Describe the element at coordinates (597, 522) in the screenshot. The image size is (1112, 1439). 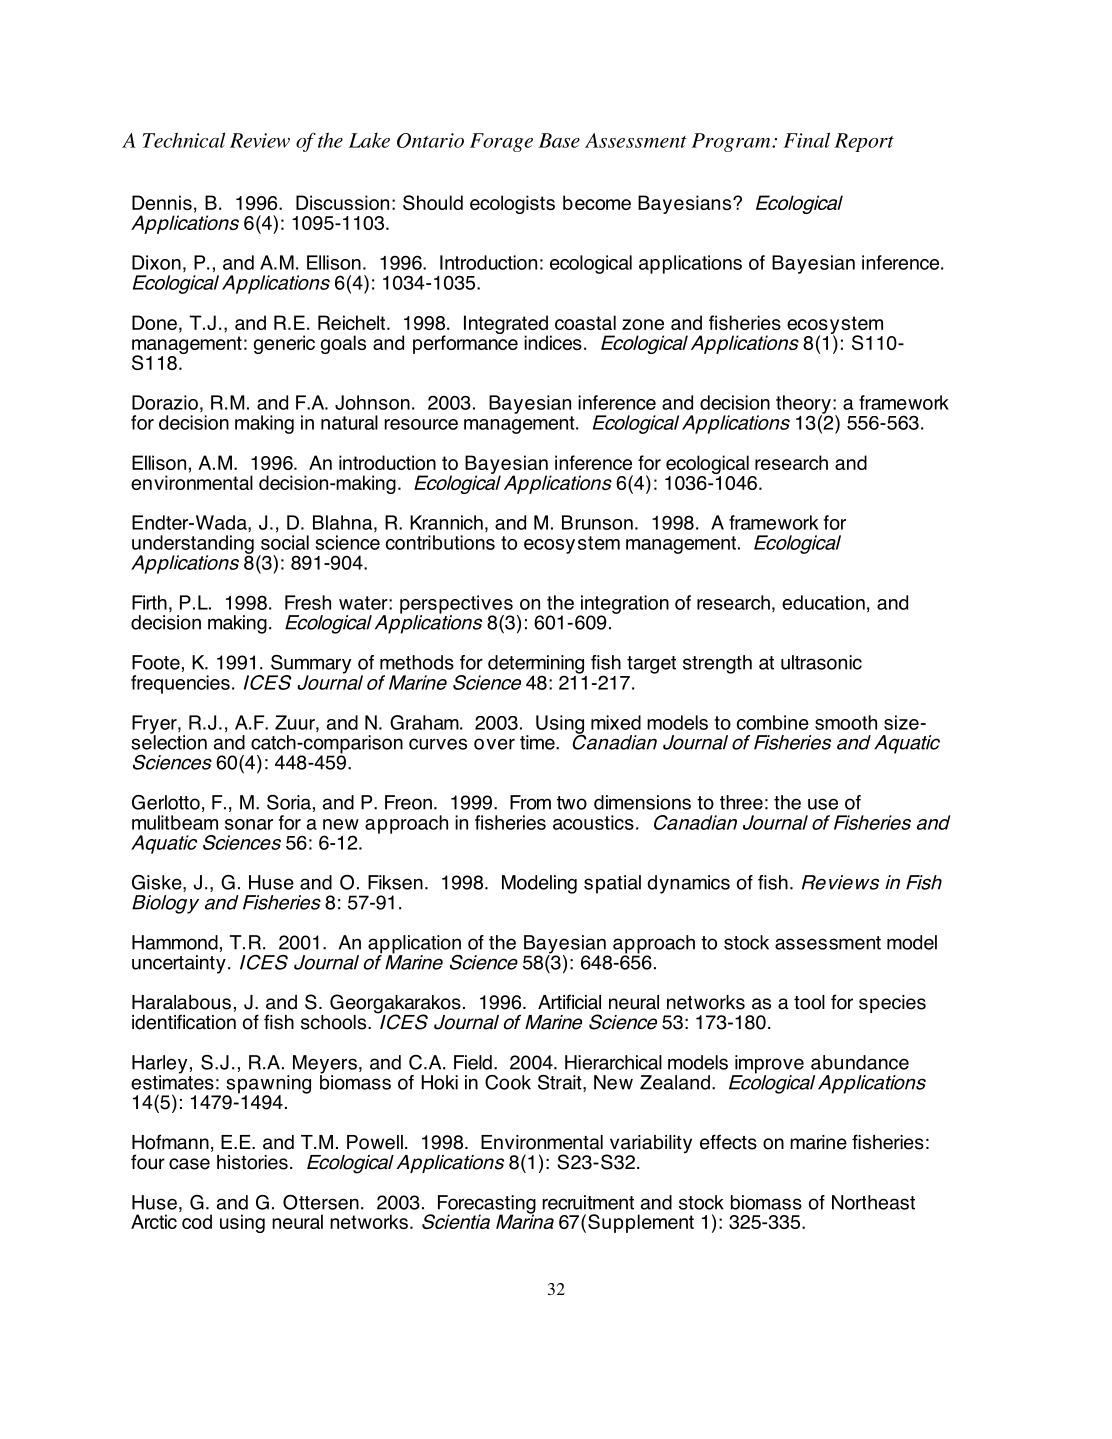
I see `Brunson` at that location.
